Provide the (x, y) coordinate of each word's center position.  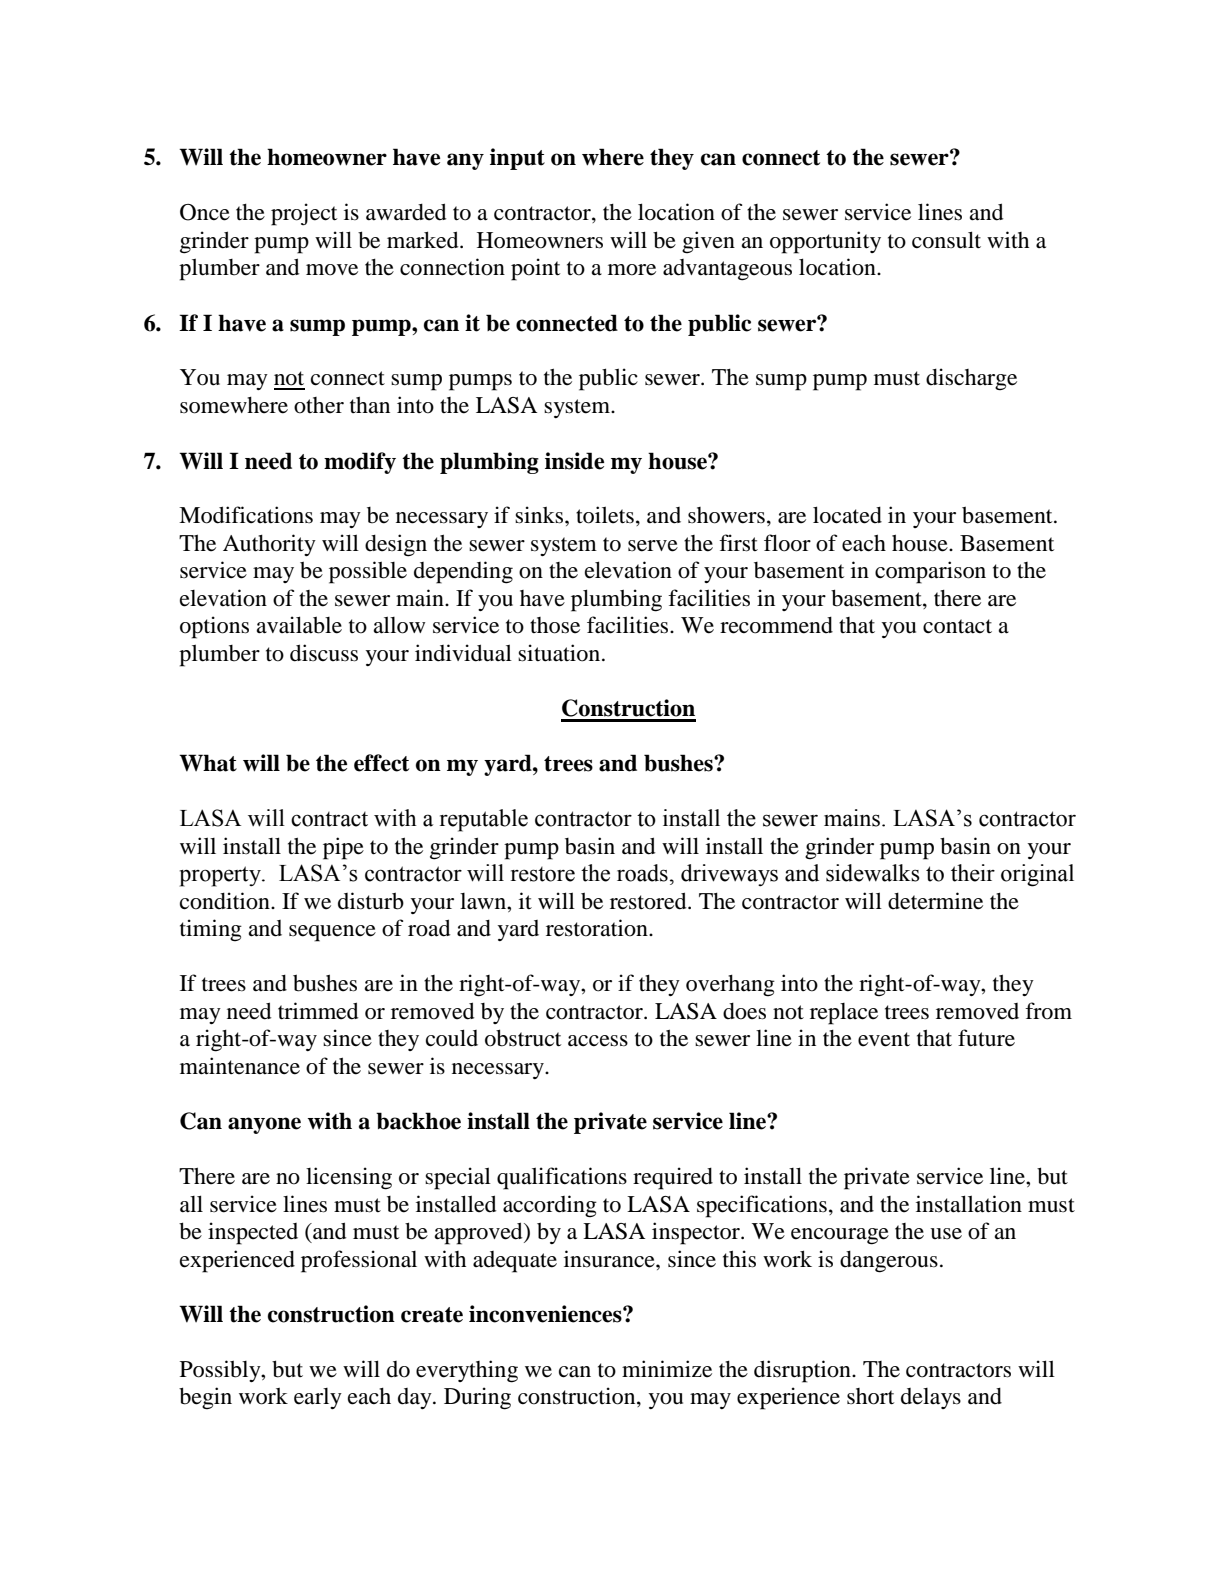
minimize (667, 1369)
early (318, 1398)
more (632, 270)
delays (931, 1398)
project (304, 214)
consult (946, 240)
